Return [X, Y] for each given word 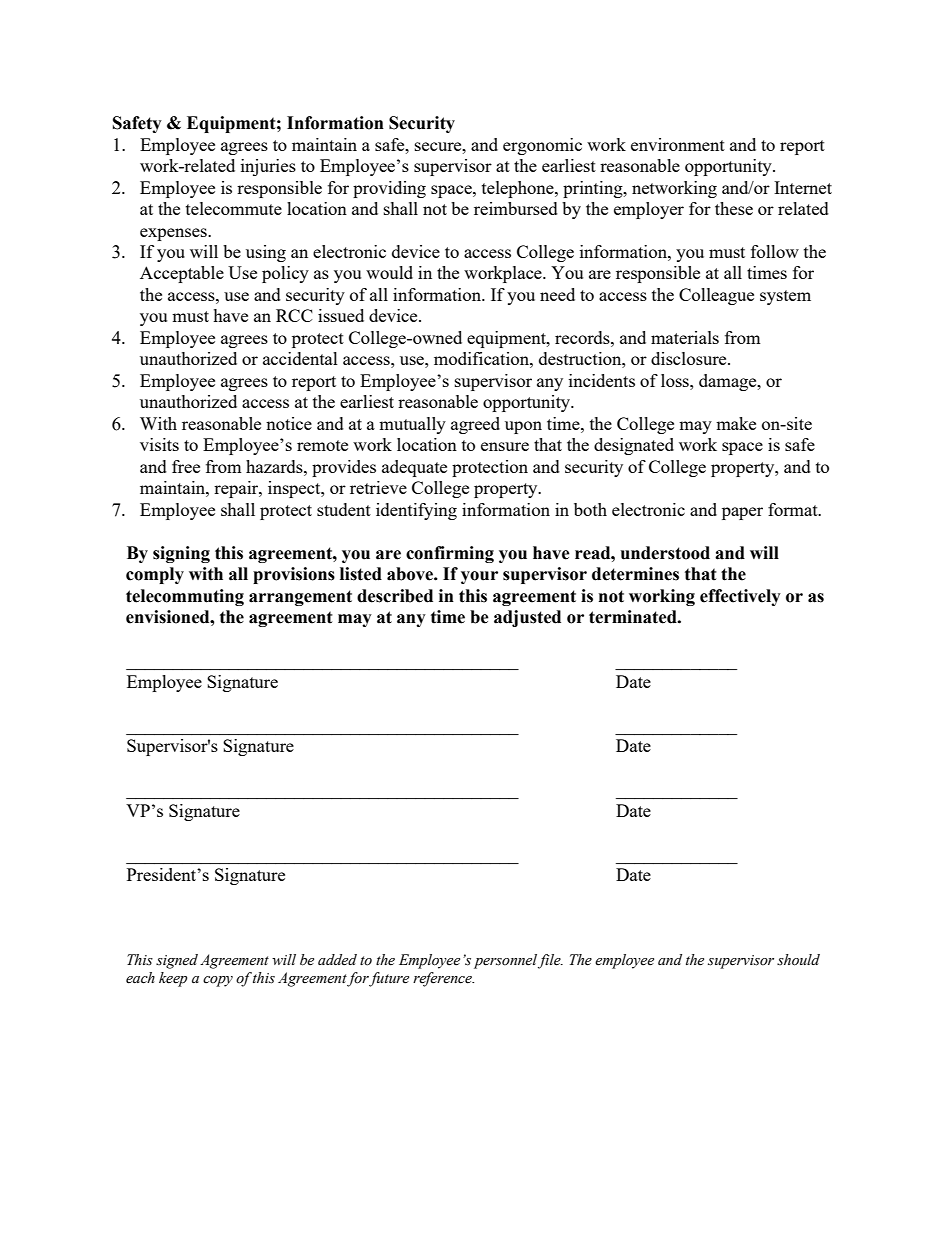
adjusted [527, 618]
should [798, 960]
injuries [268, 167]
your [479, 577]
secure [439, 146]
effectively [740, 597]
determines [635, 574]
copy [218, 981]
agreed [475, 425]
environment [678, 144]
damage [729, 382]
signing [181, 554]
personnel [507, 961]
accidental [300, 358]
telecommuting [185, 597]
